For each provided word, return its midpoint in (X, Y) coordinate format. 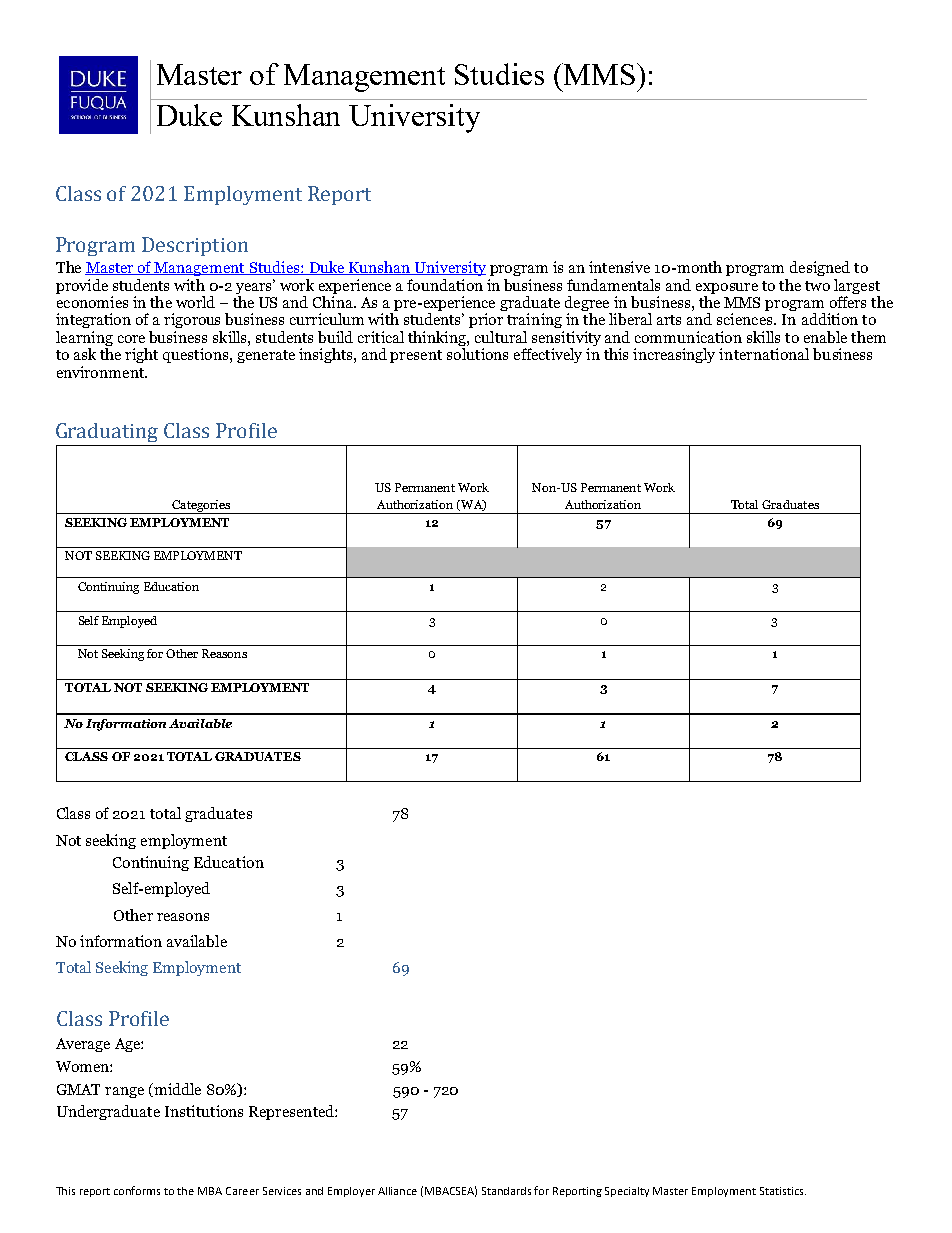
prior (486, 320)
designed (820, 268)
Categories (201, 507)
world (195, 302)
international (764, 354)
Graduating (107, 432)
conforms (137, 1190)
